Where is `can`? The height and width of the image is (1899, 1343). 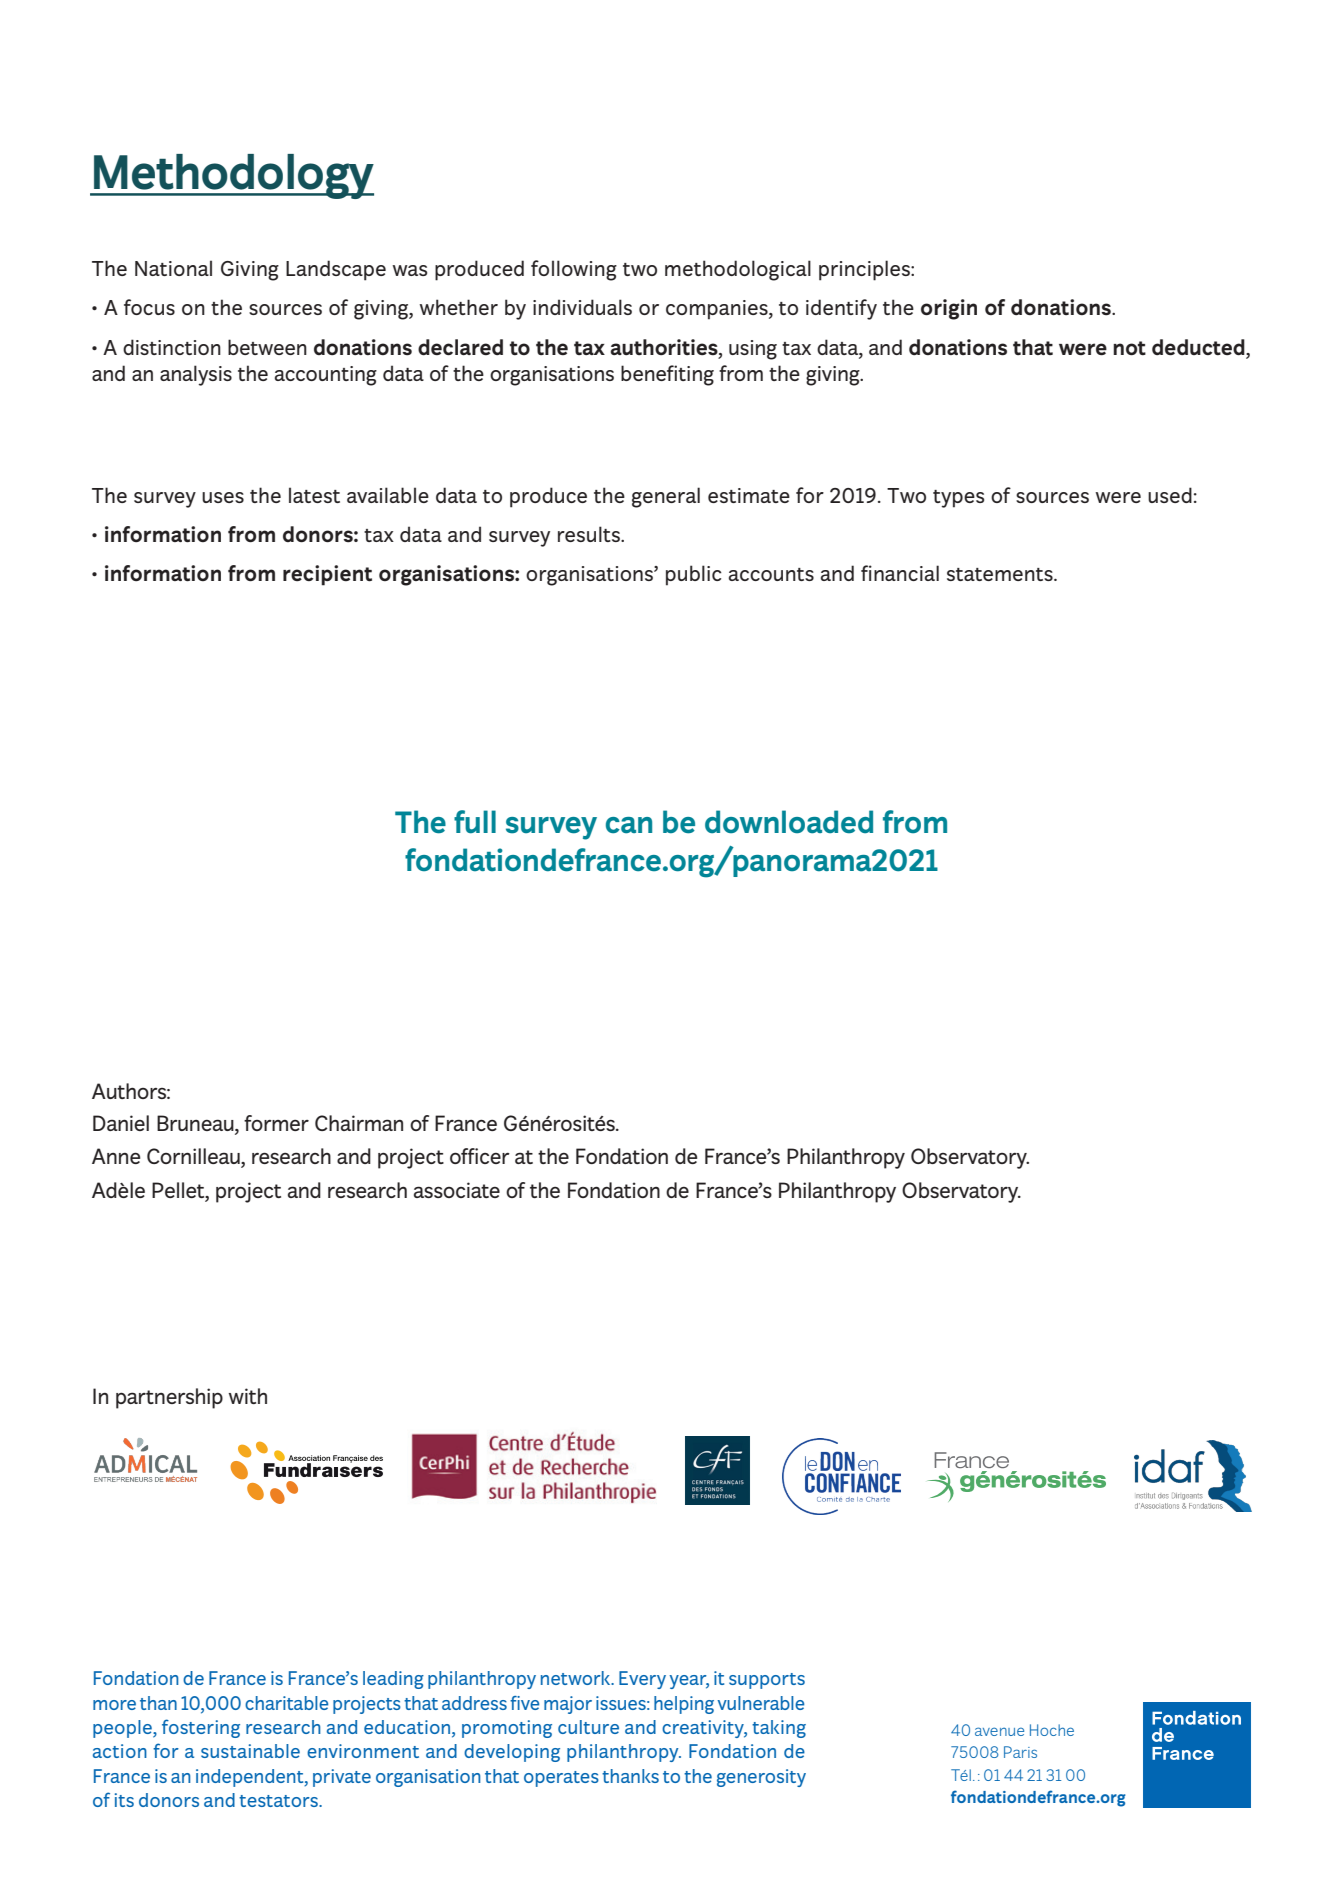 can is located at coordinates (629, 825).
